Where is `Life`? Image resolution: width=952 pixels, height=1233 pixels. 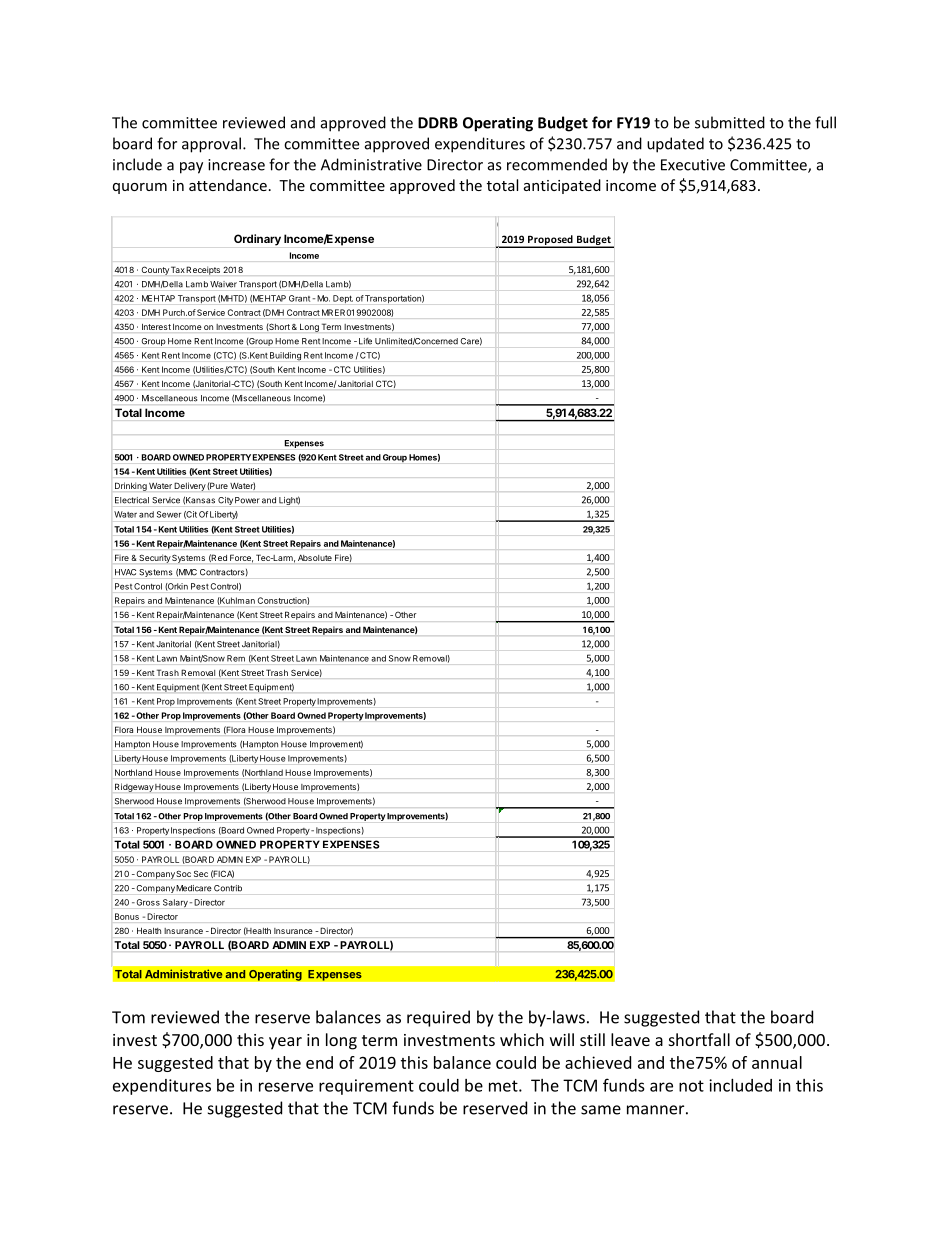 Life is located at coordinates (365, 341).
